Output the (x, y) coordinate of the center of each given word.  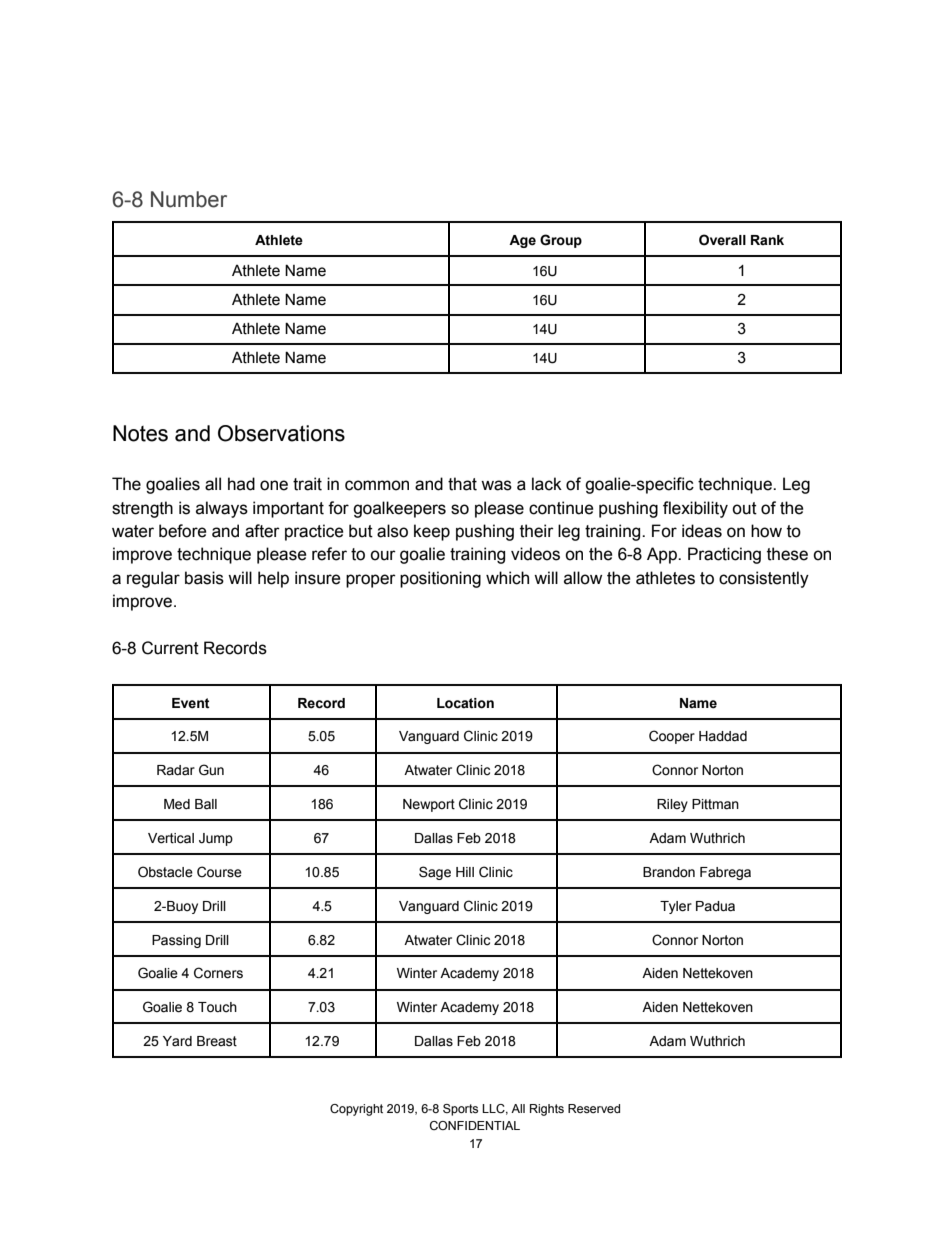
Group (561, 241)
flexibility (695, 509)
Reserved (594, 1108)
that (462, 484)
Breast (217, 1041)
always (222, 509)
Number (189, 199)
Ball (206, 804)
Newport (429, 805)
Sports (460, 1110)
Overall (722, 240)
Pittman (715, 804)
